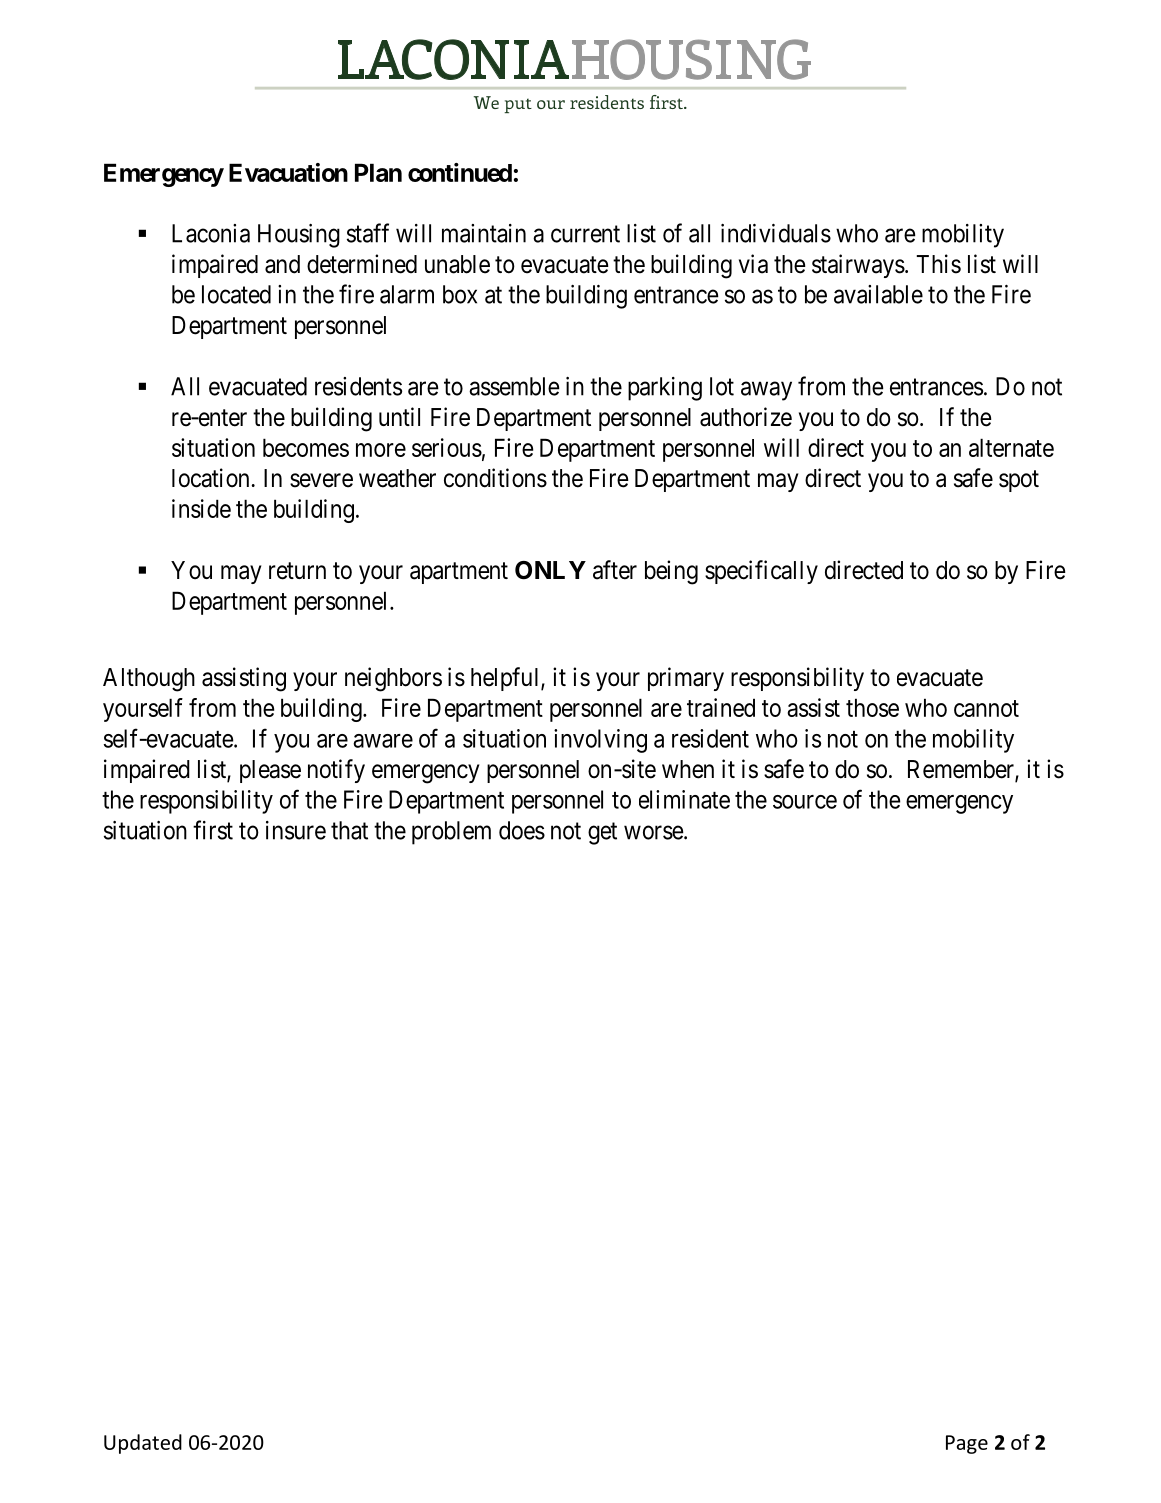  What do you see at coordinates (211, 233) in the screenshot?
I see `Laconia` at bounding box center [211, 233].
